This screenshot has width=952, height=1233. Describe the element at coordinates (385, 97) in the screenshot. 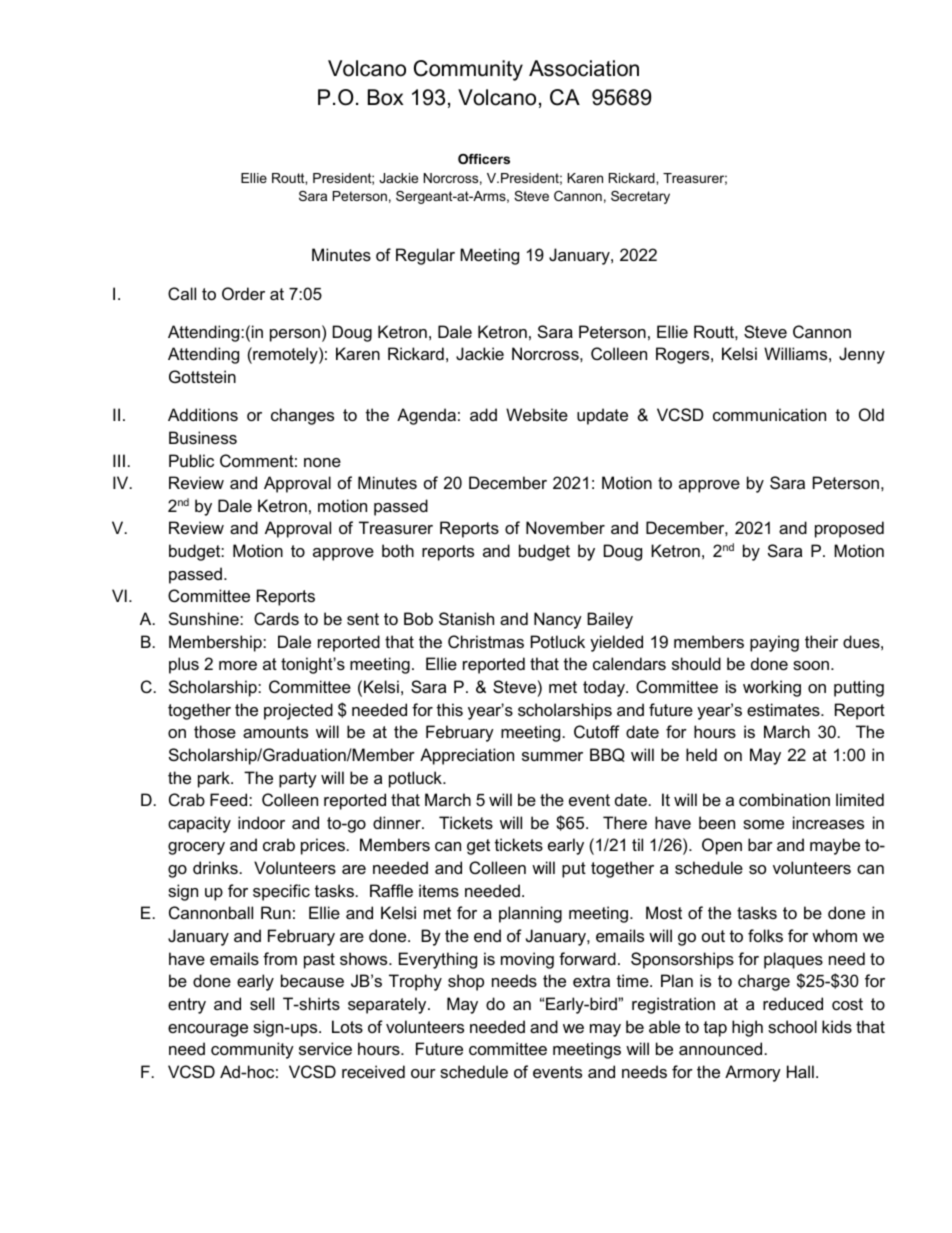

I see `Box` at that location.
